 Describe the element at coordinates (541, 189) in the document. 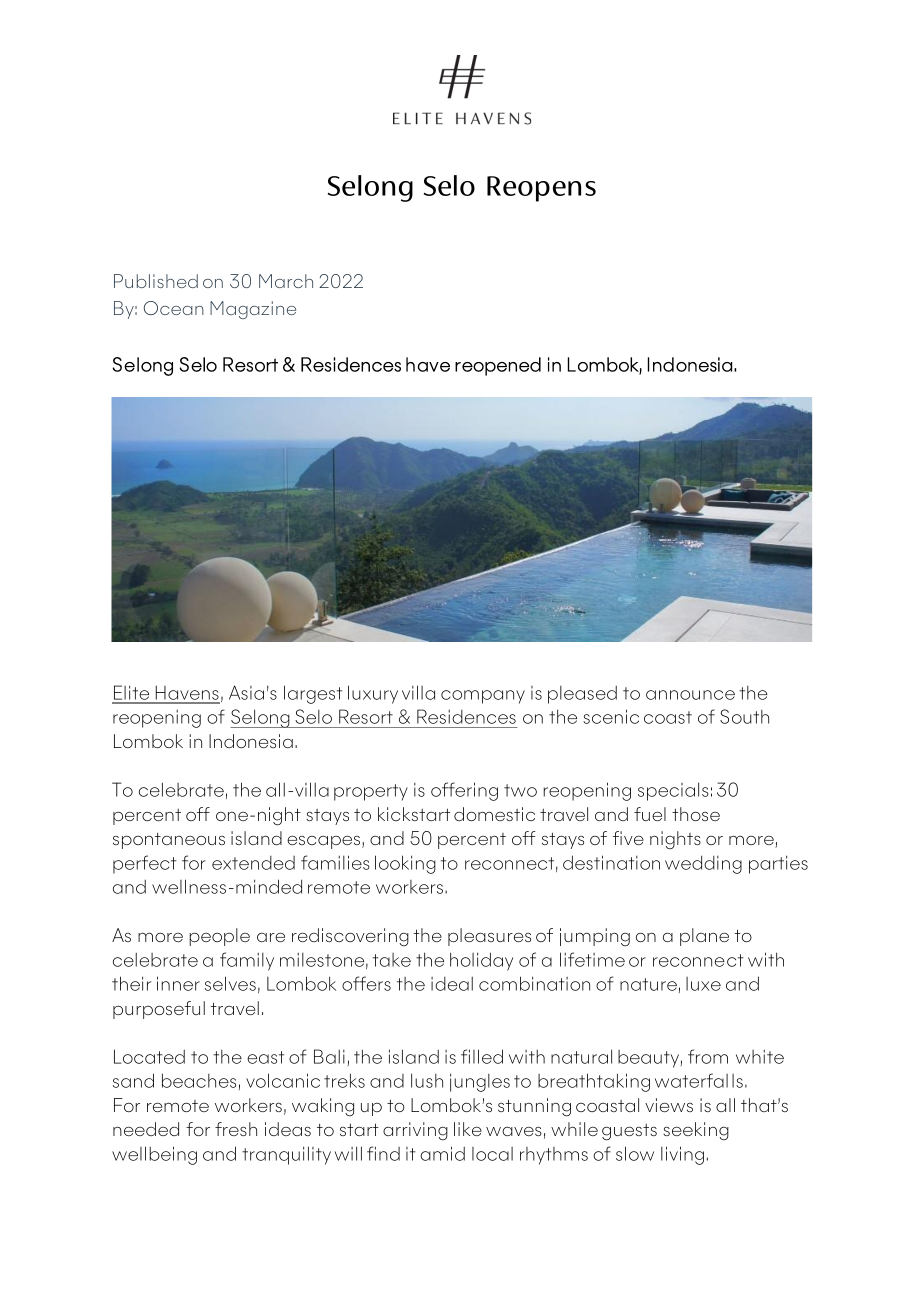

I see `Reopens` at that location.
